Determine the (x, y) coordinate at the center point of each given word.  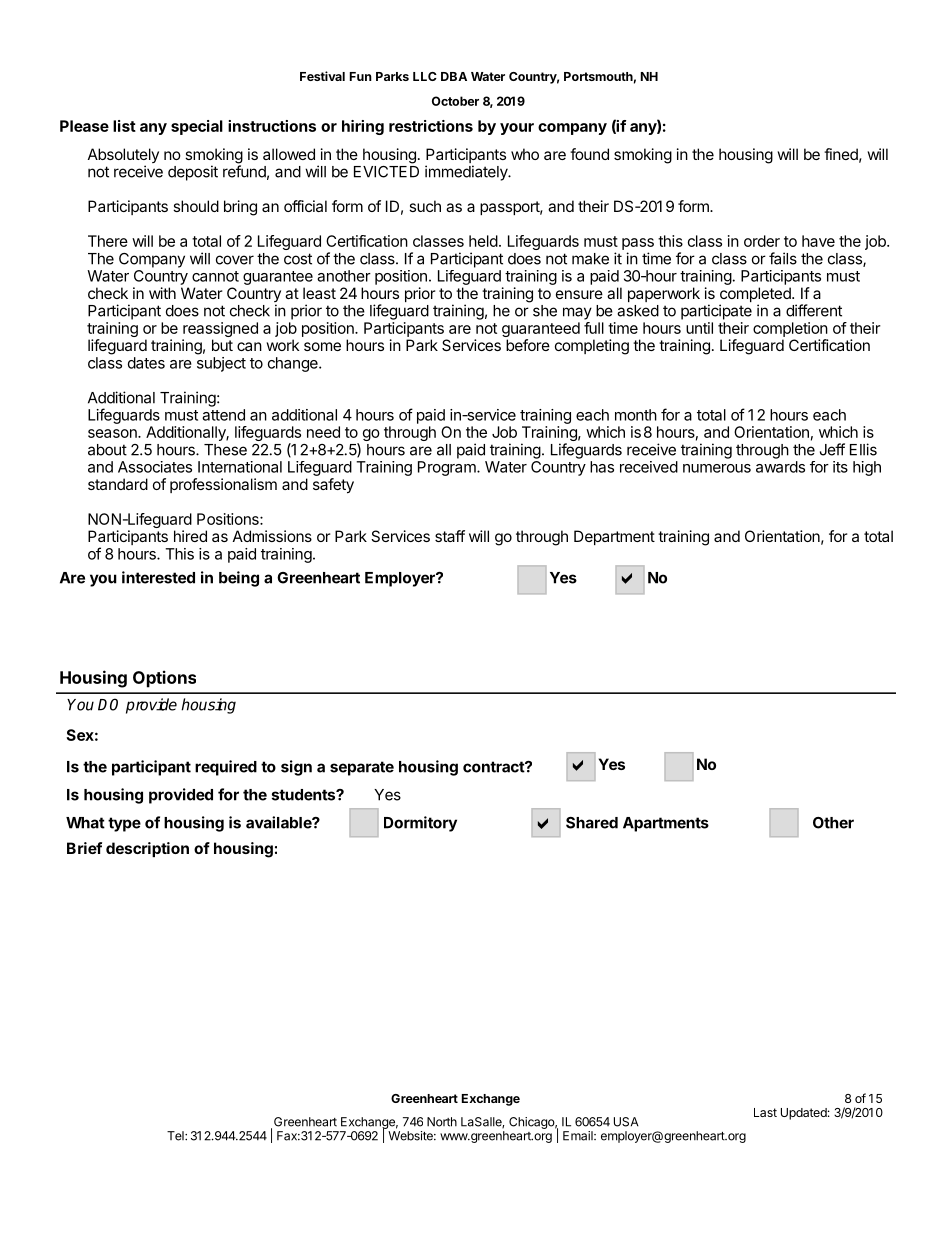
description (147, 849)
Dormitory (420, 824)
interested (158, 577)
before (528, 345)
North (442, 1122)
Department (614, 537)
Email (579, 1136)
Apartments (666, 824)
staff (450, 536)
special (197, 127)
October (455, 101)
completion (790, 329)
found (589, 154)
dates (146, 363)
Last (765, 1112)
